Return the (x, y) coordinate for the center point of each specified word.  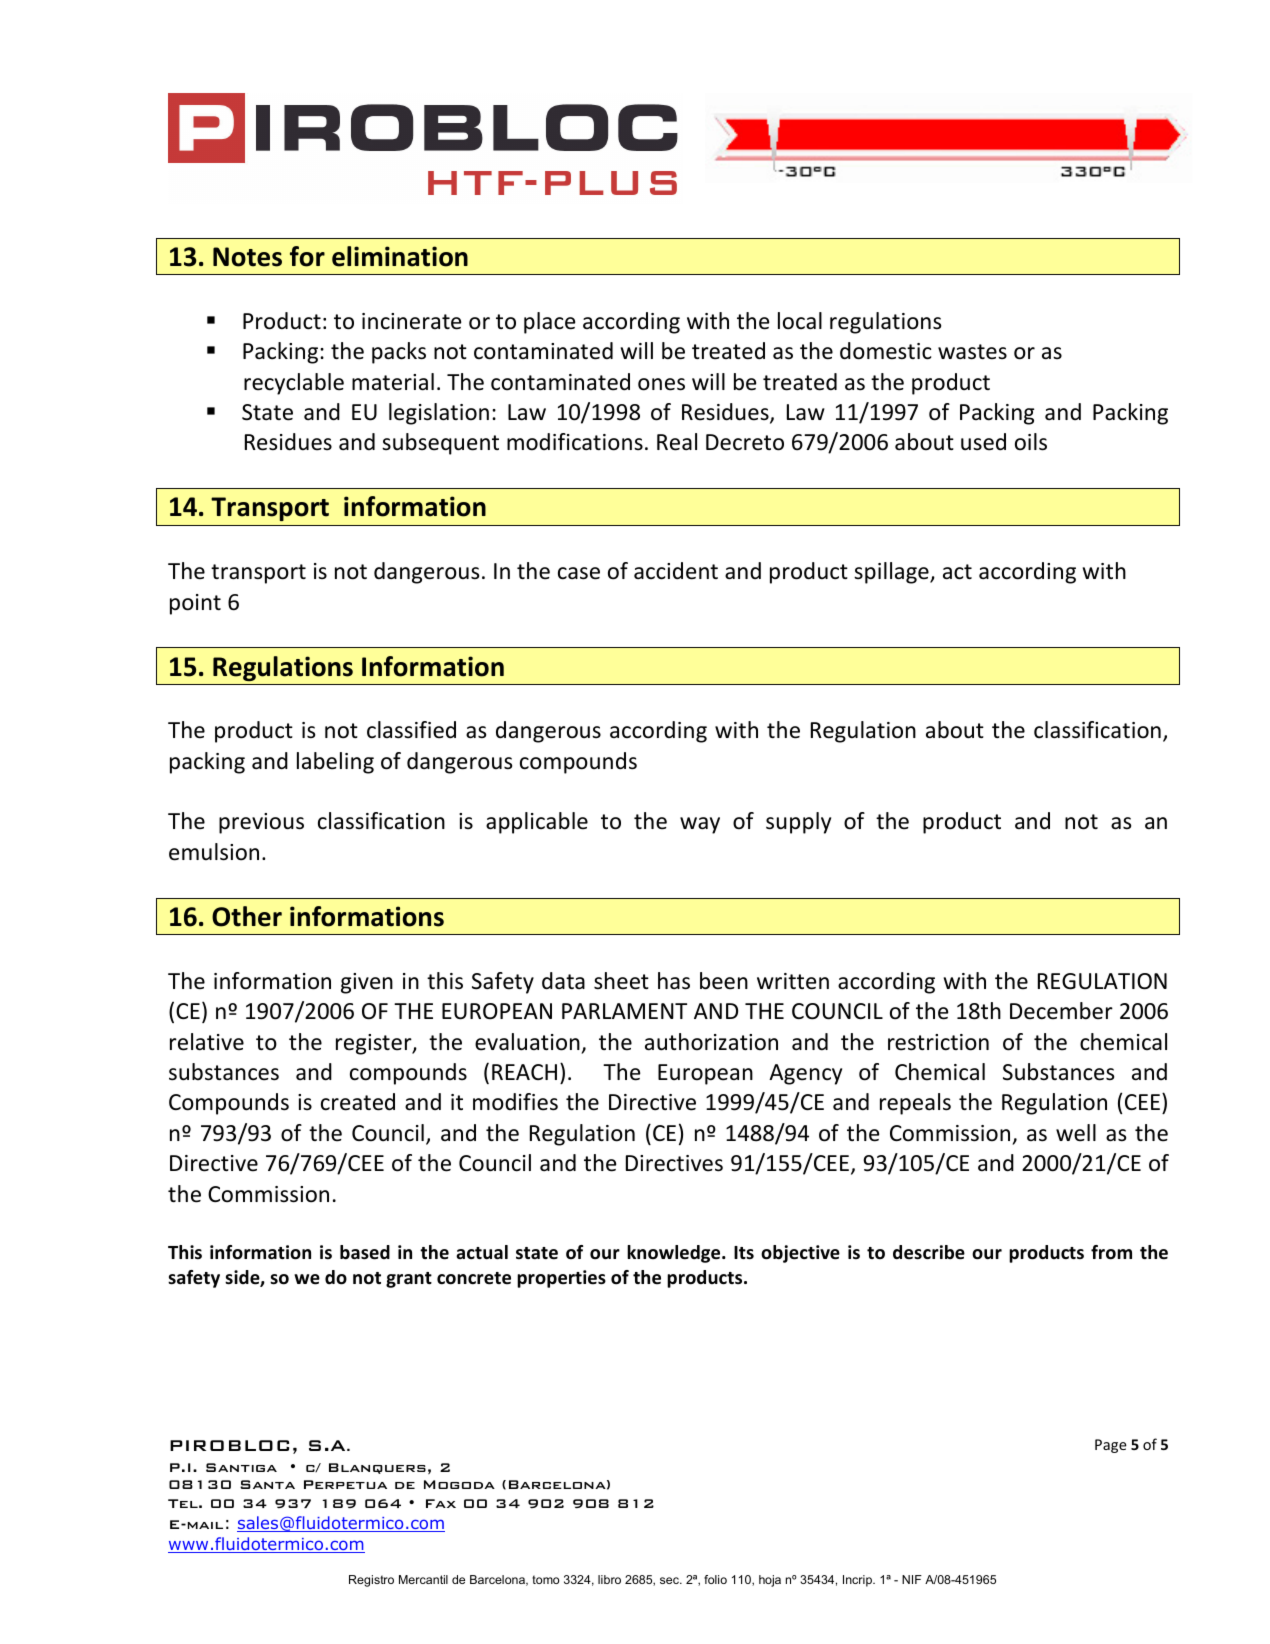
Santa (267, 1484)
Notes (247, 257)
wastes (972, 352)
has (674, 981)
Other (247, 916)
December (1061, 1011)
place (550, 323)
